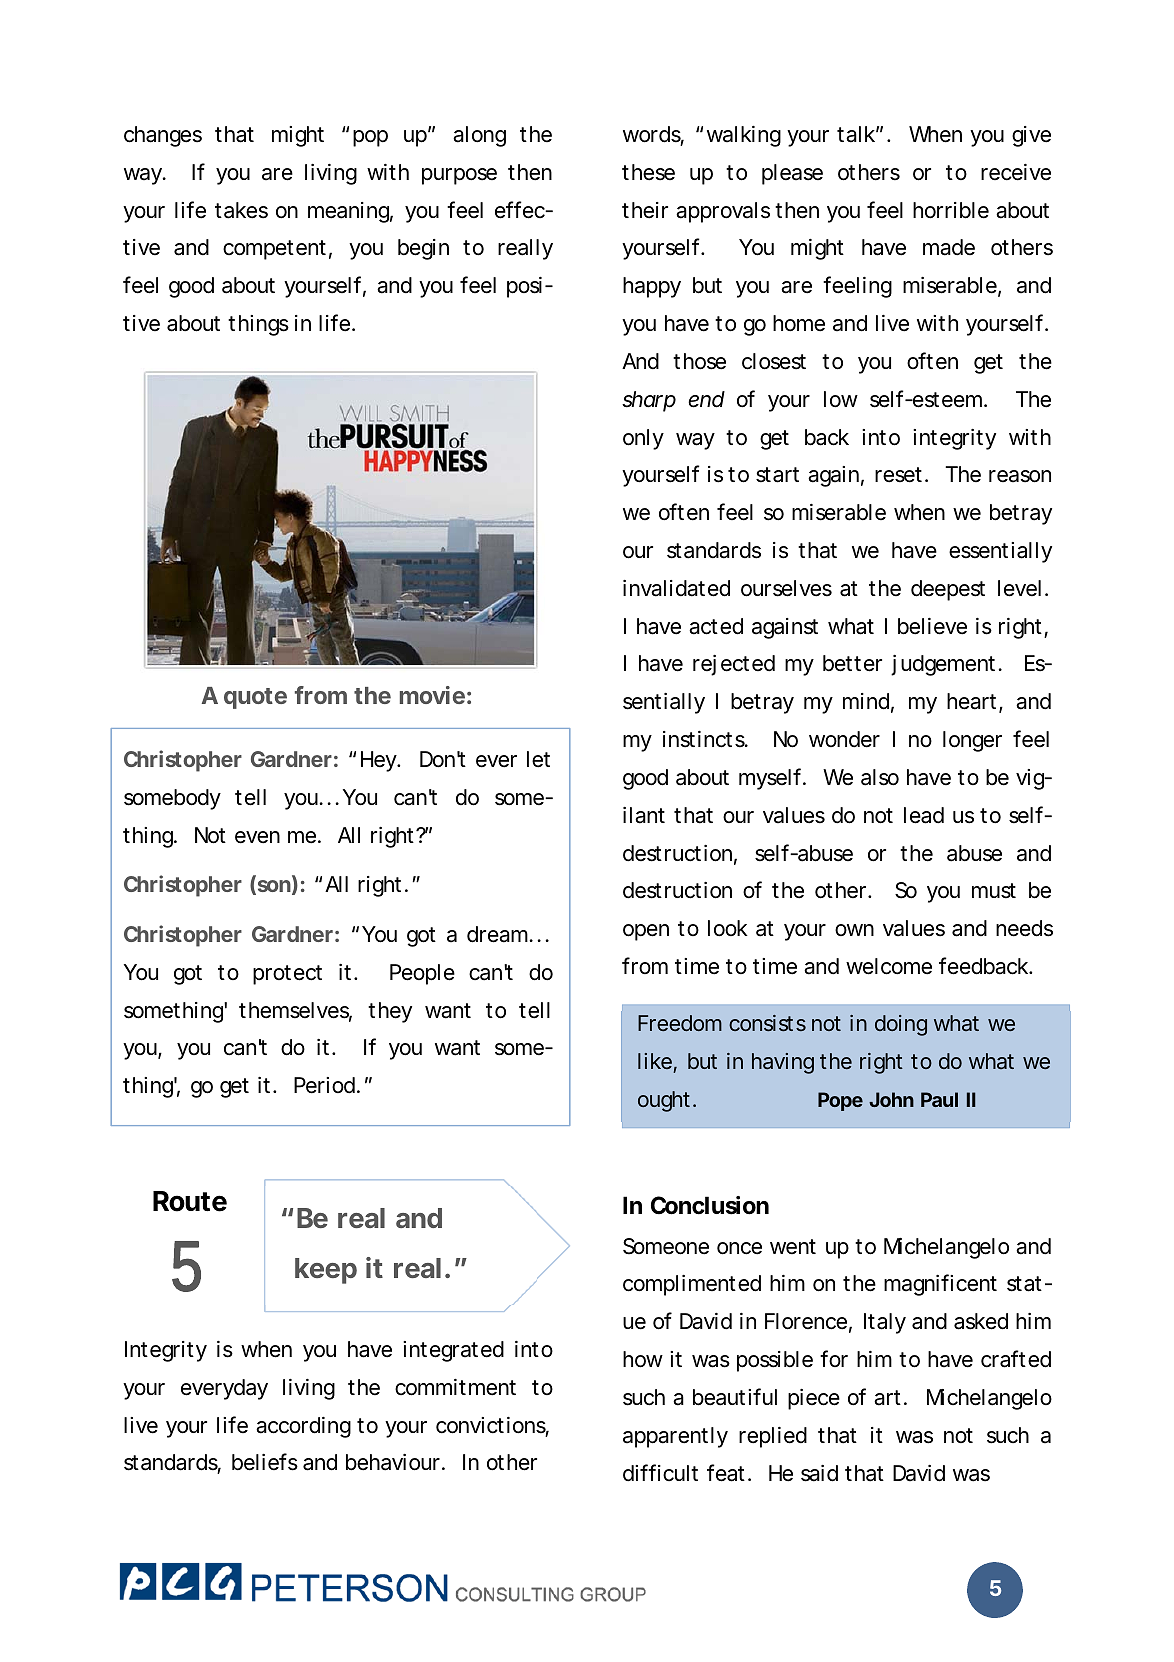 This screenshot has height=1662, width=1174. I want to click on these, so click(648, 172).
